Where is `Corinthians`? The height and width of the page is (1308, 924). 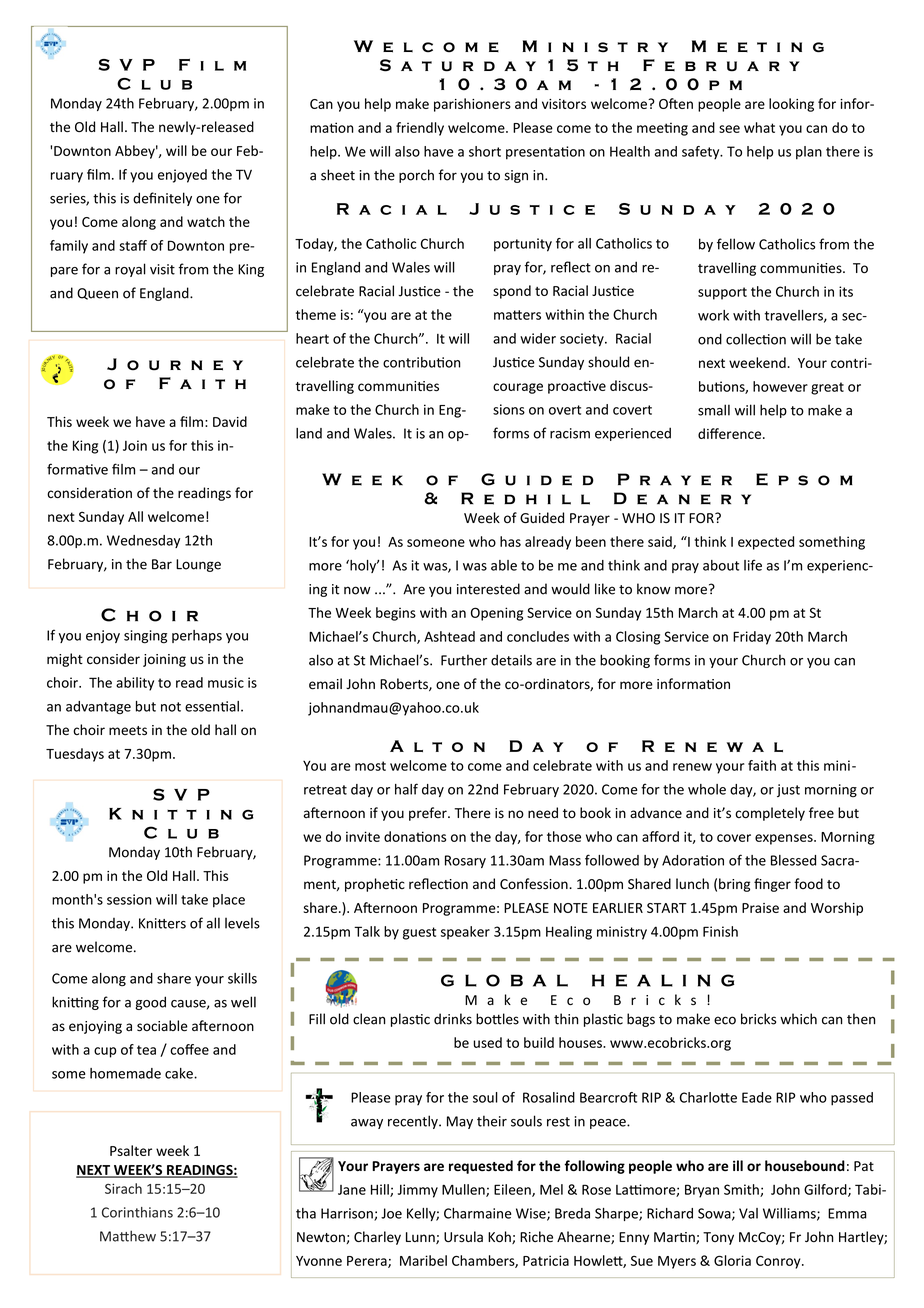
Corinthians is located at coordinates (137, 1212).
